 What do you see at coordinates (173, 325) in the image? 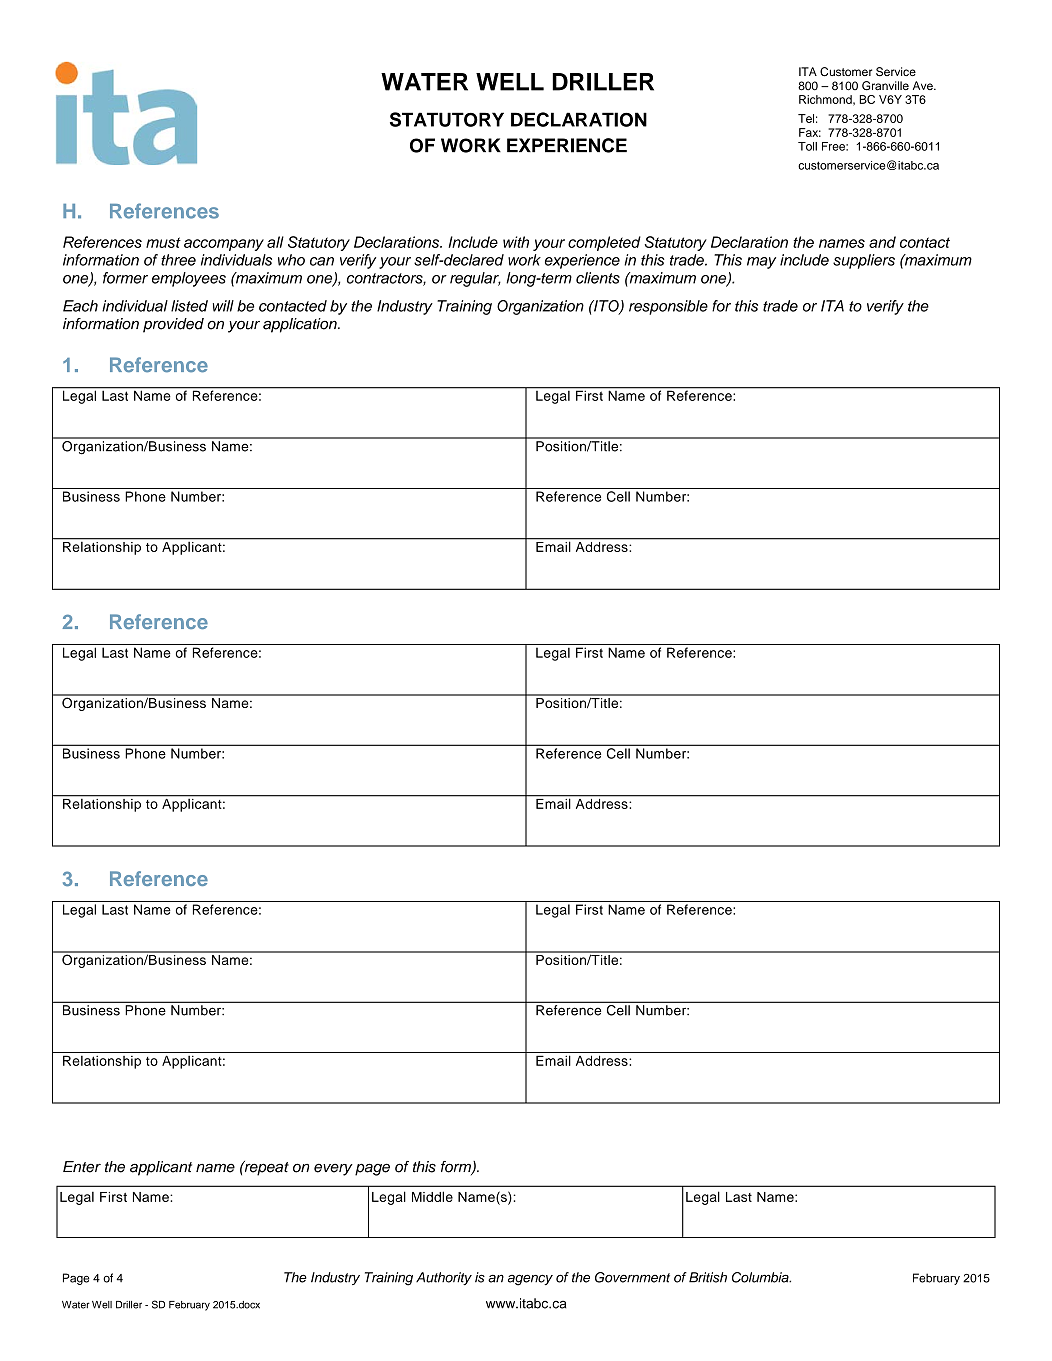
I see `provided` at bounding box center [173, 325].
